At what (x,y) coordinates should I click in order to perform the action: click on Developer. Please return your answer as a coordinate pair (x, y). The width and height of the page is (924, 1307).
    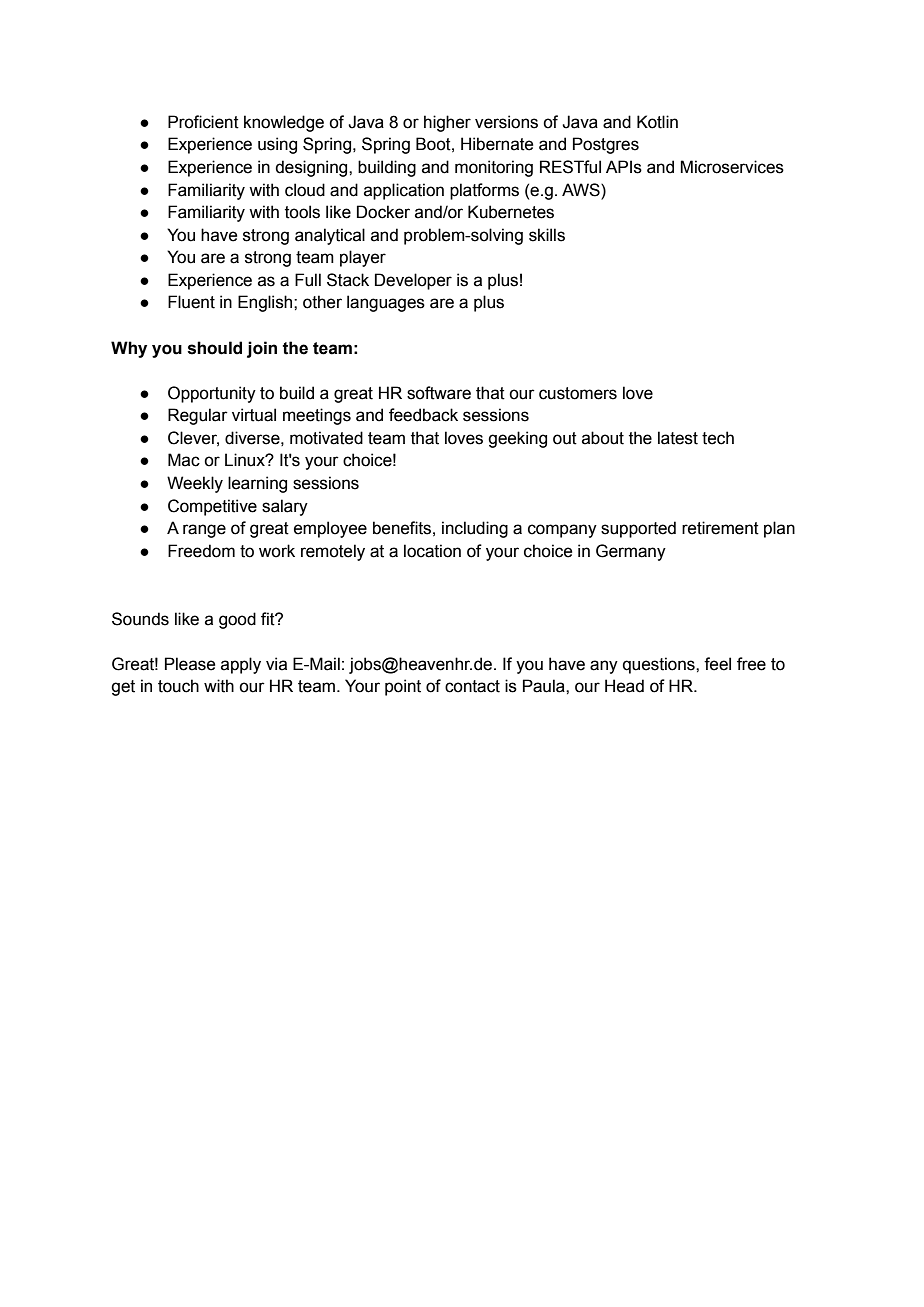
    Looking at the image, I should click on (413, 281).
